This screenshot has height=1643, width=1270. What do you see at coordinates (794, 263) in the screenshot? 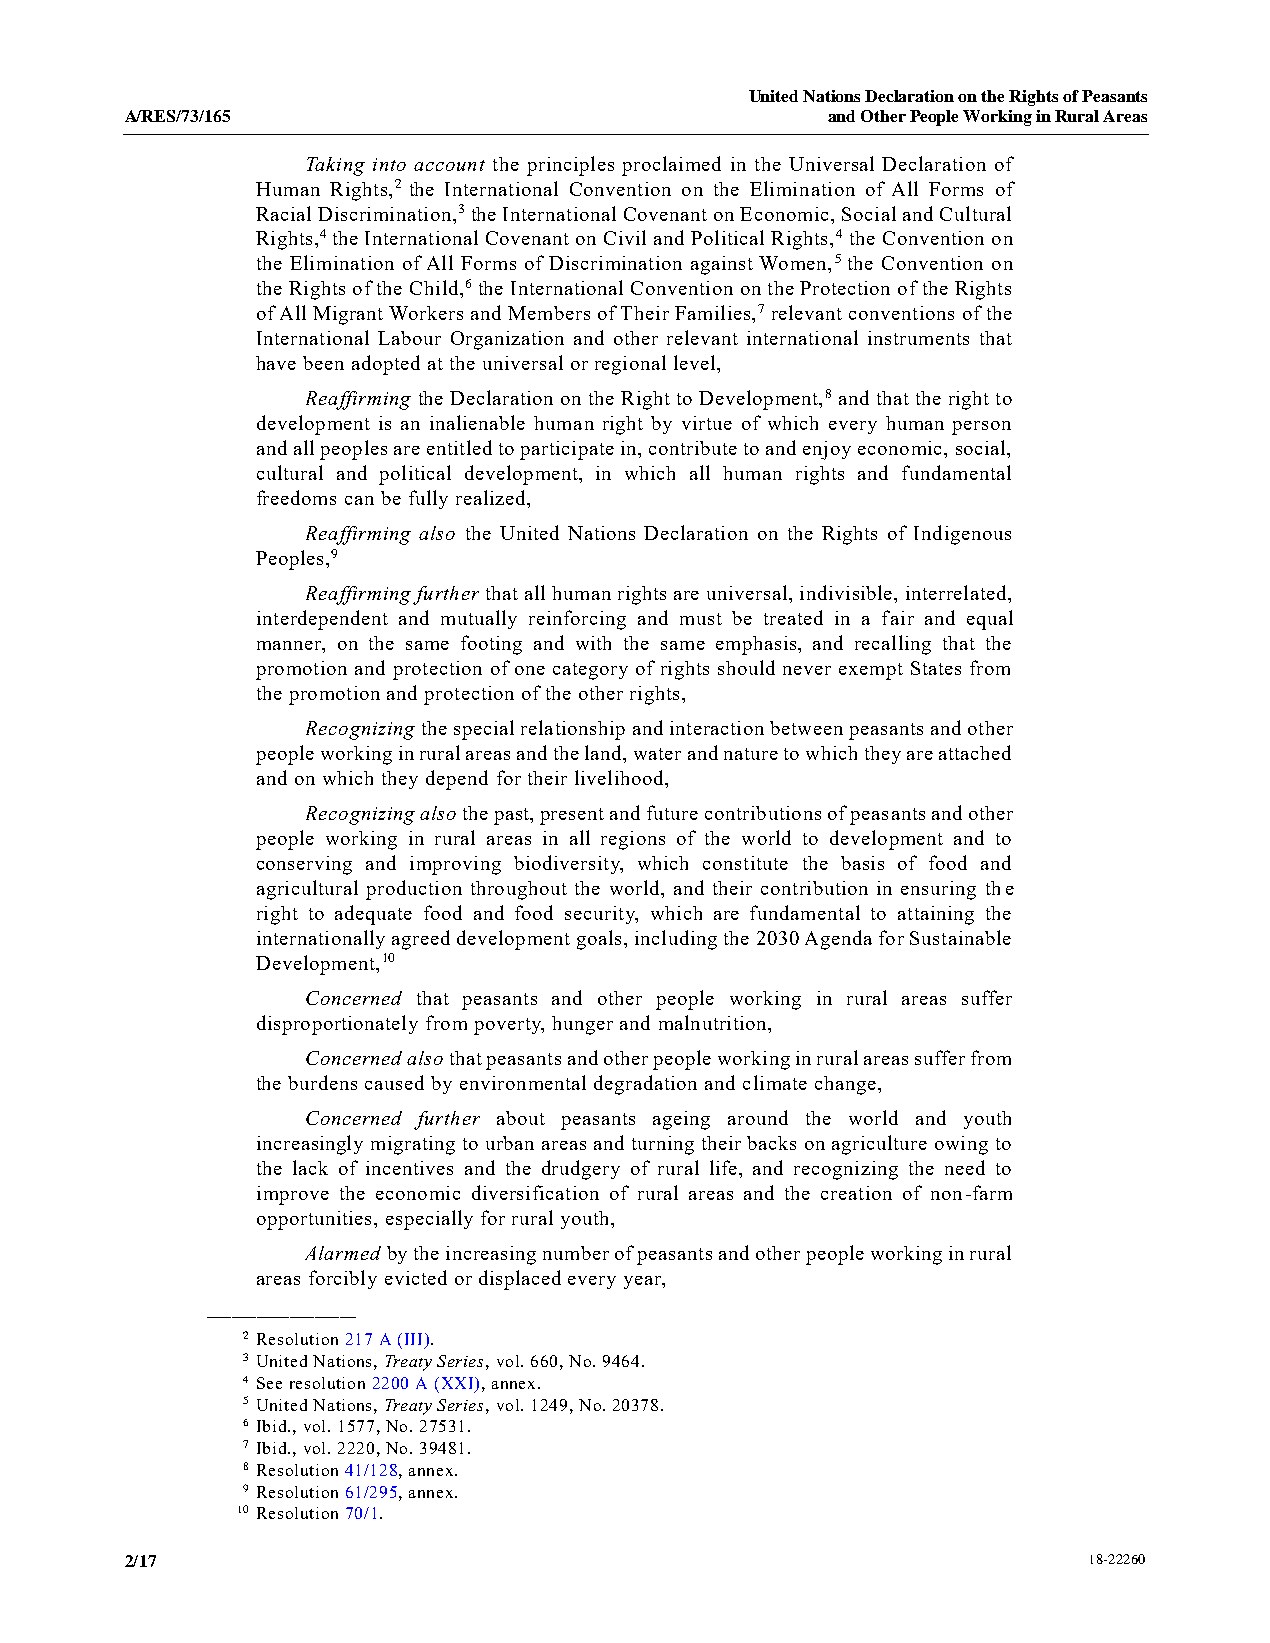
I see `Women` at bounding box center [794, 263].
